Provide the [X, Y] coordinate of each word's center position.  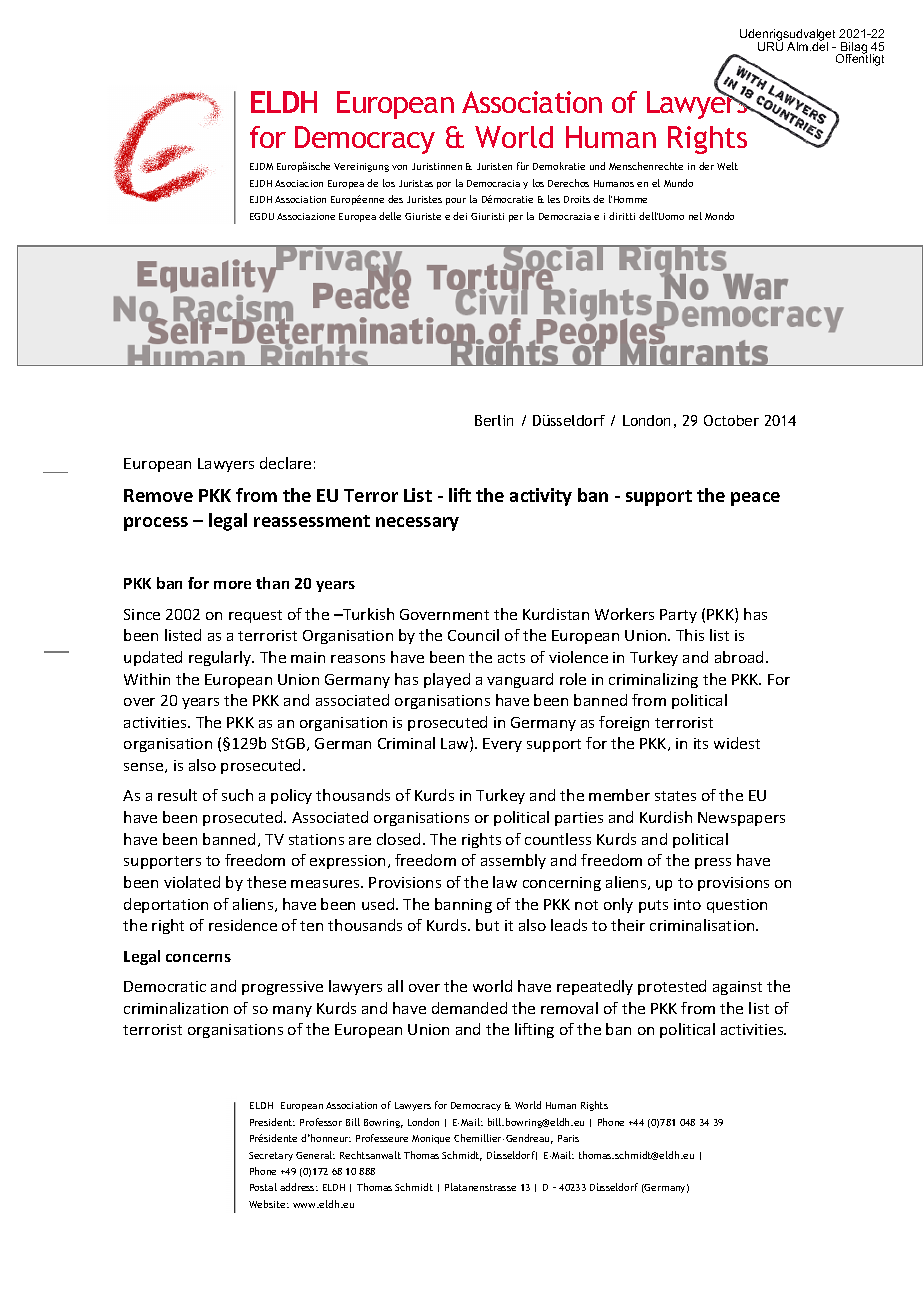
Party [678, 616]
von [399, 167]
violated [192, 882]
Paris [568, 1138]
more [232, 585]
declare [285, 463]
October [731, 420]
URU [770, 45]
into [687, 904]
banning [463, 905]
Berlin [494, 420]
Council [473, 635]
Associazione [306, 216]
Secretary [271, 1156]
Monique [431, 1139]
